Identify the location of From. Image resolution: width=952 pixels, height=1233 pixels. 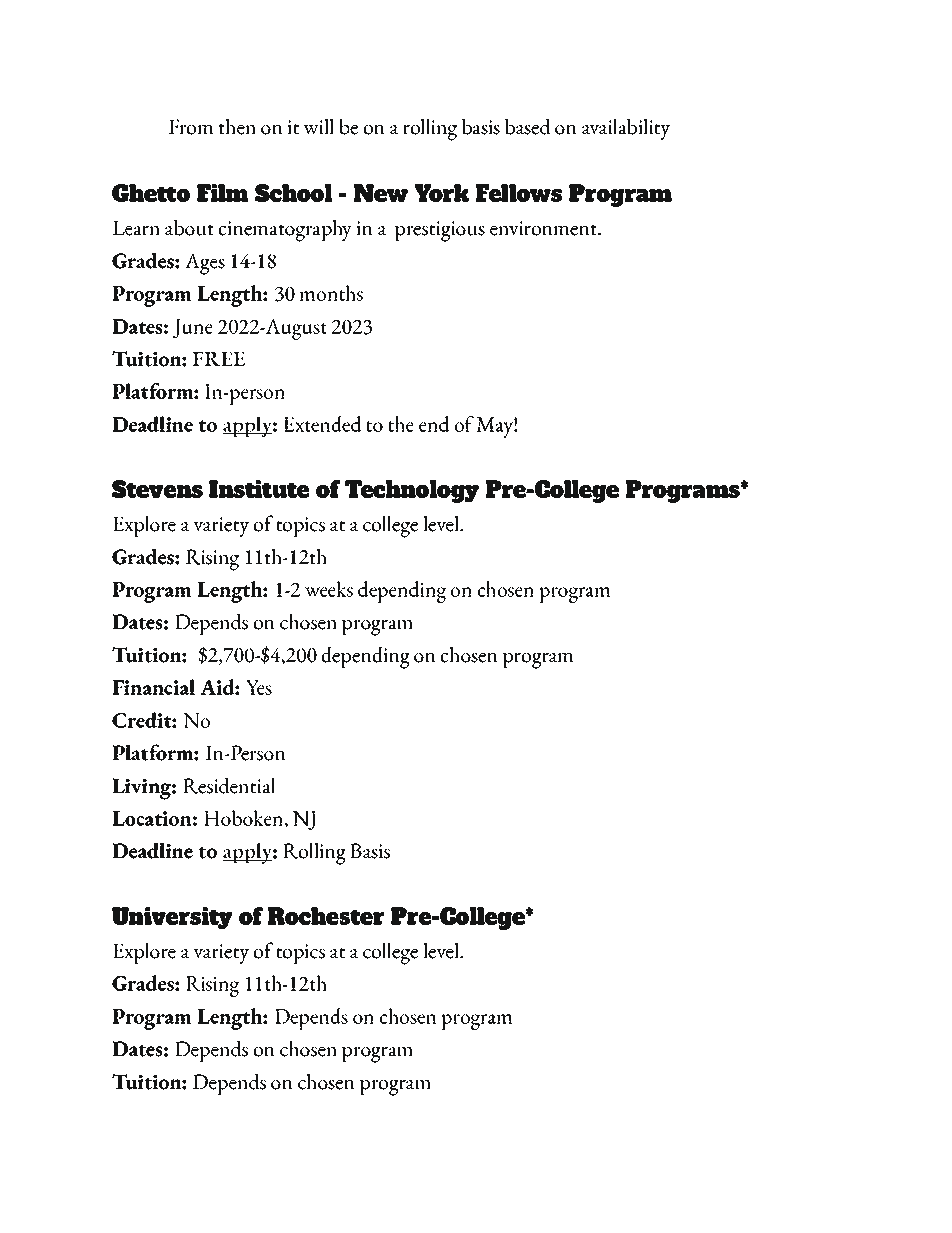
(191, 127).
